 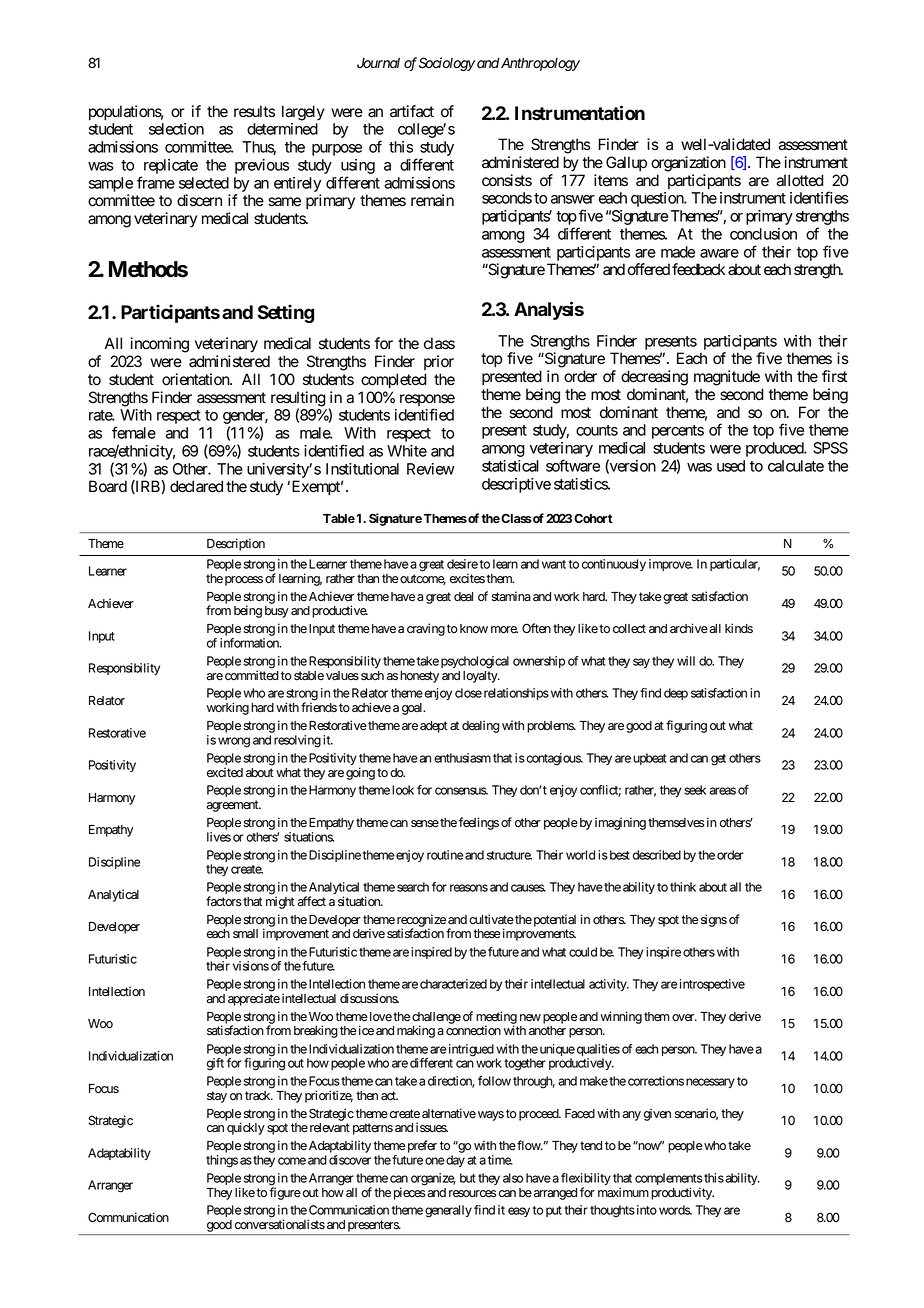 What do you see at coordinates (222, 1161) in the screenshot?
I see `things` at bounding box center [222, 1161].
